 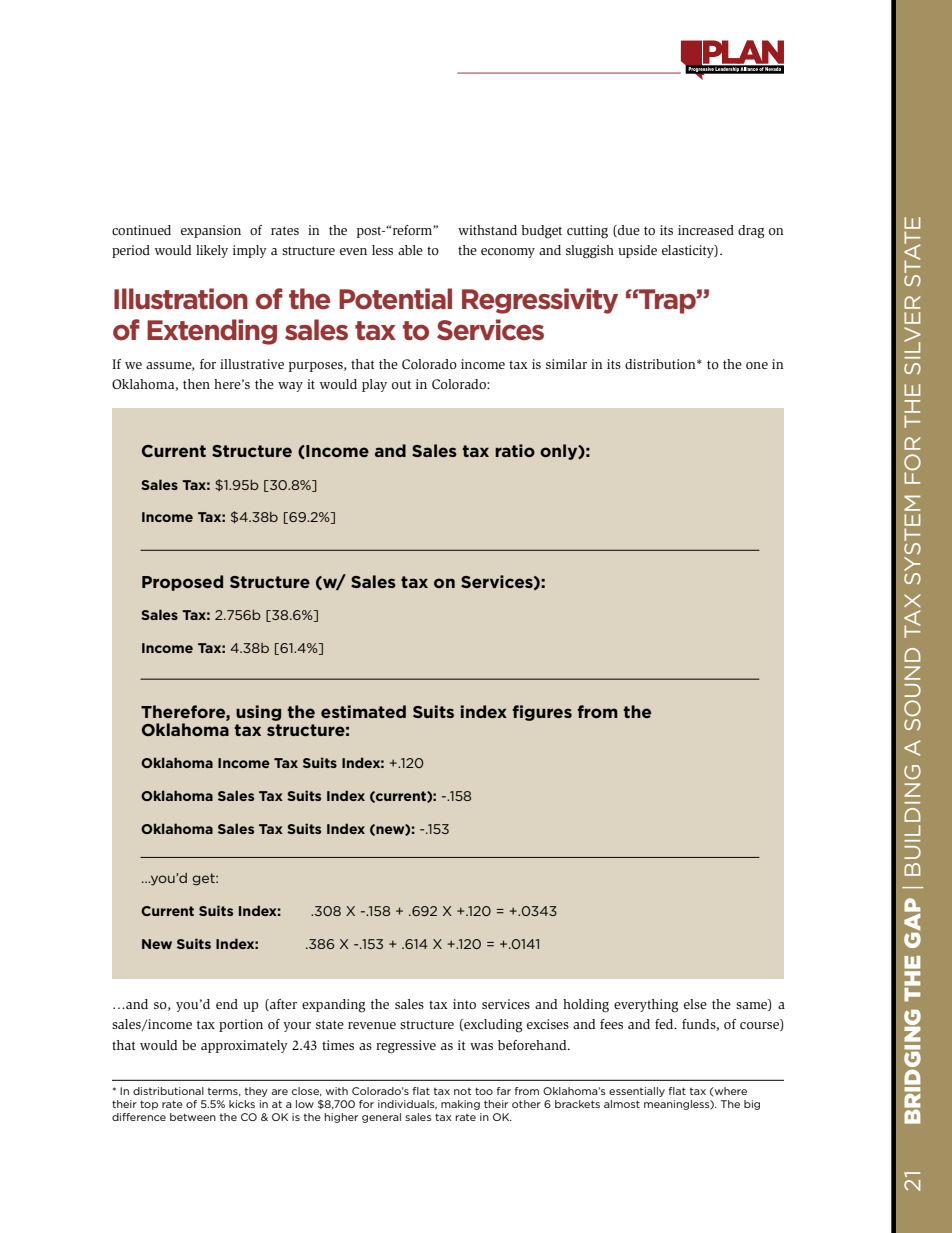 What do you see at coordinates (182, 583) in the image?
I see `Proposed` at bounding box center [182, 583].
